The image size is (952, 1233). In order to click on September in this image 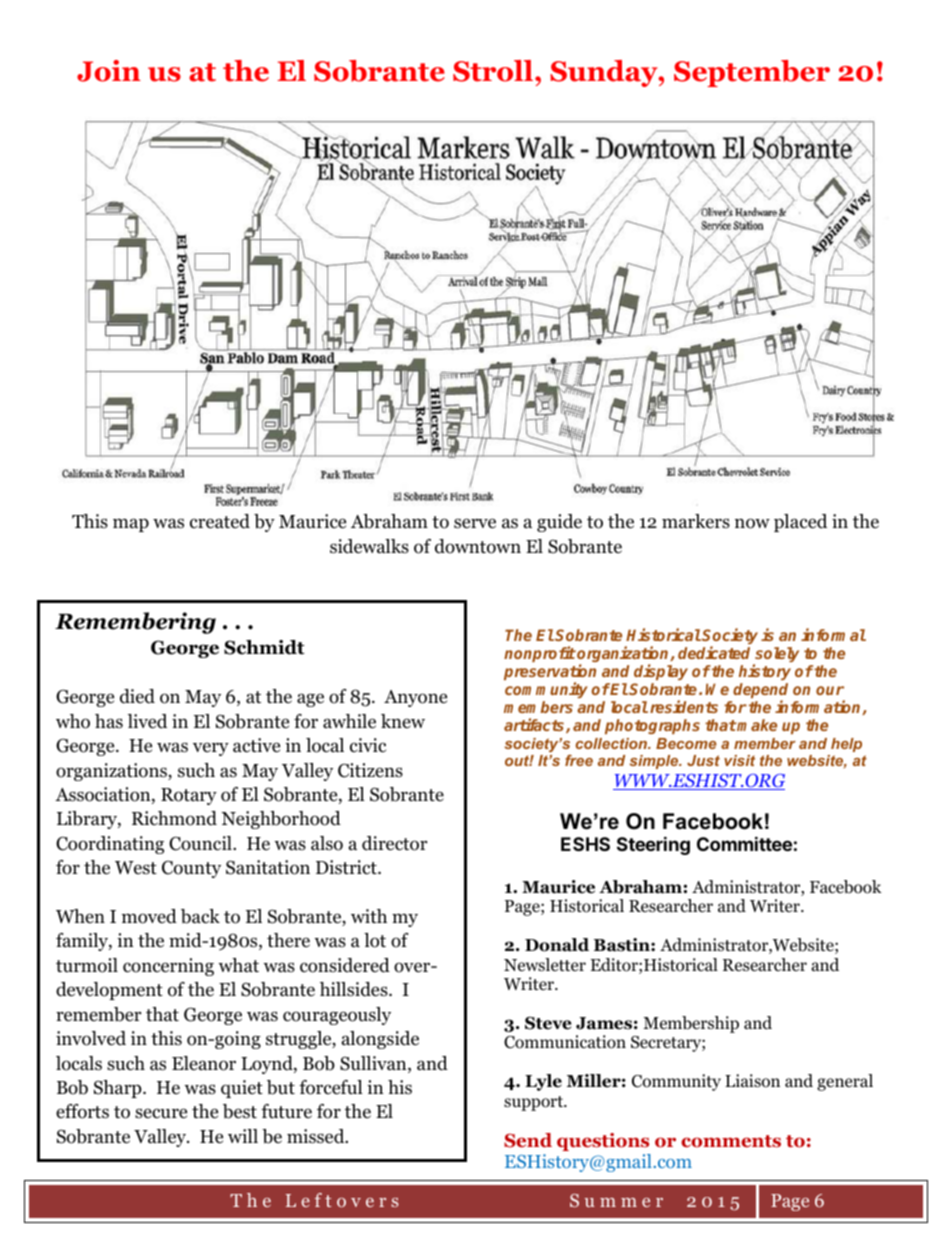, I will do `click(752, 73)`.
